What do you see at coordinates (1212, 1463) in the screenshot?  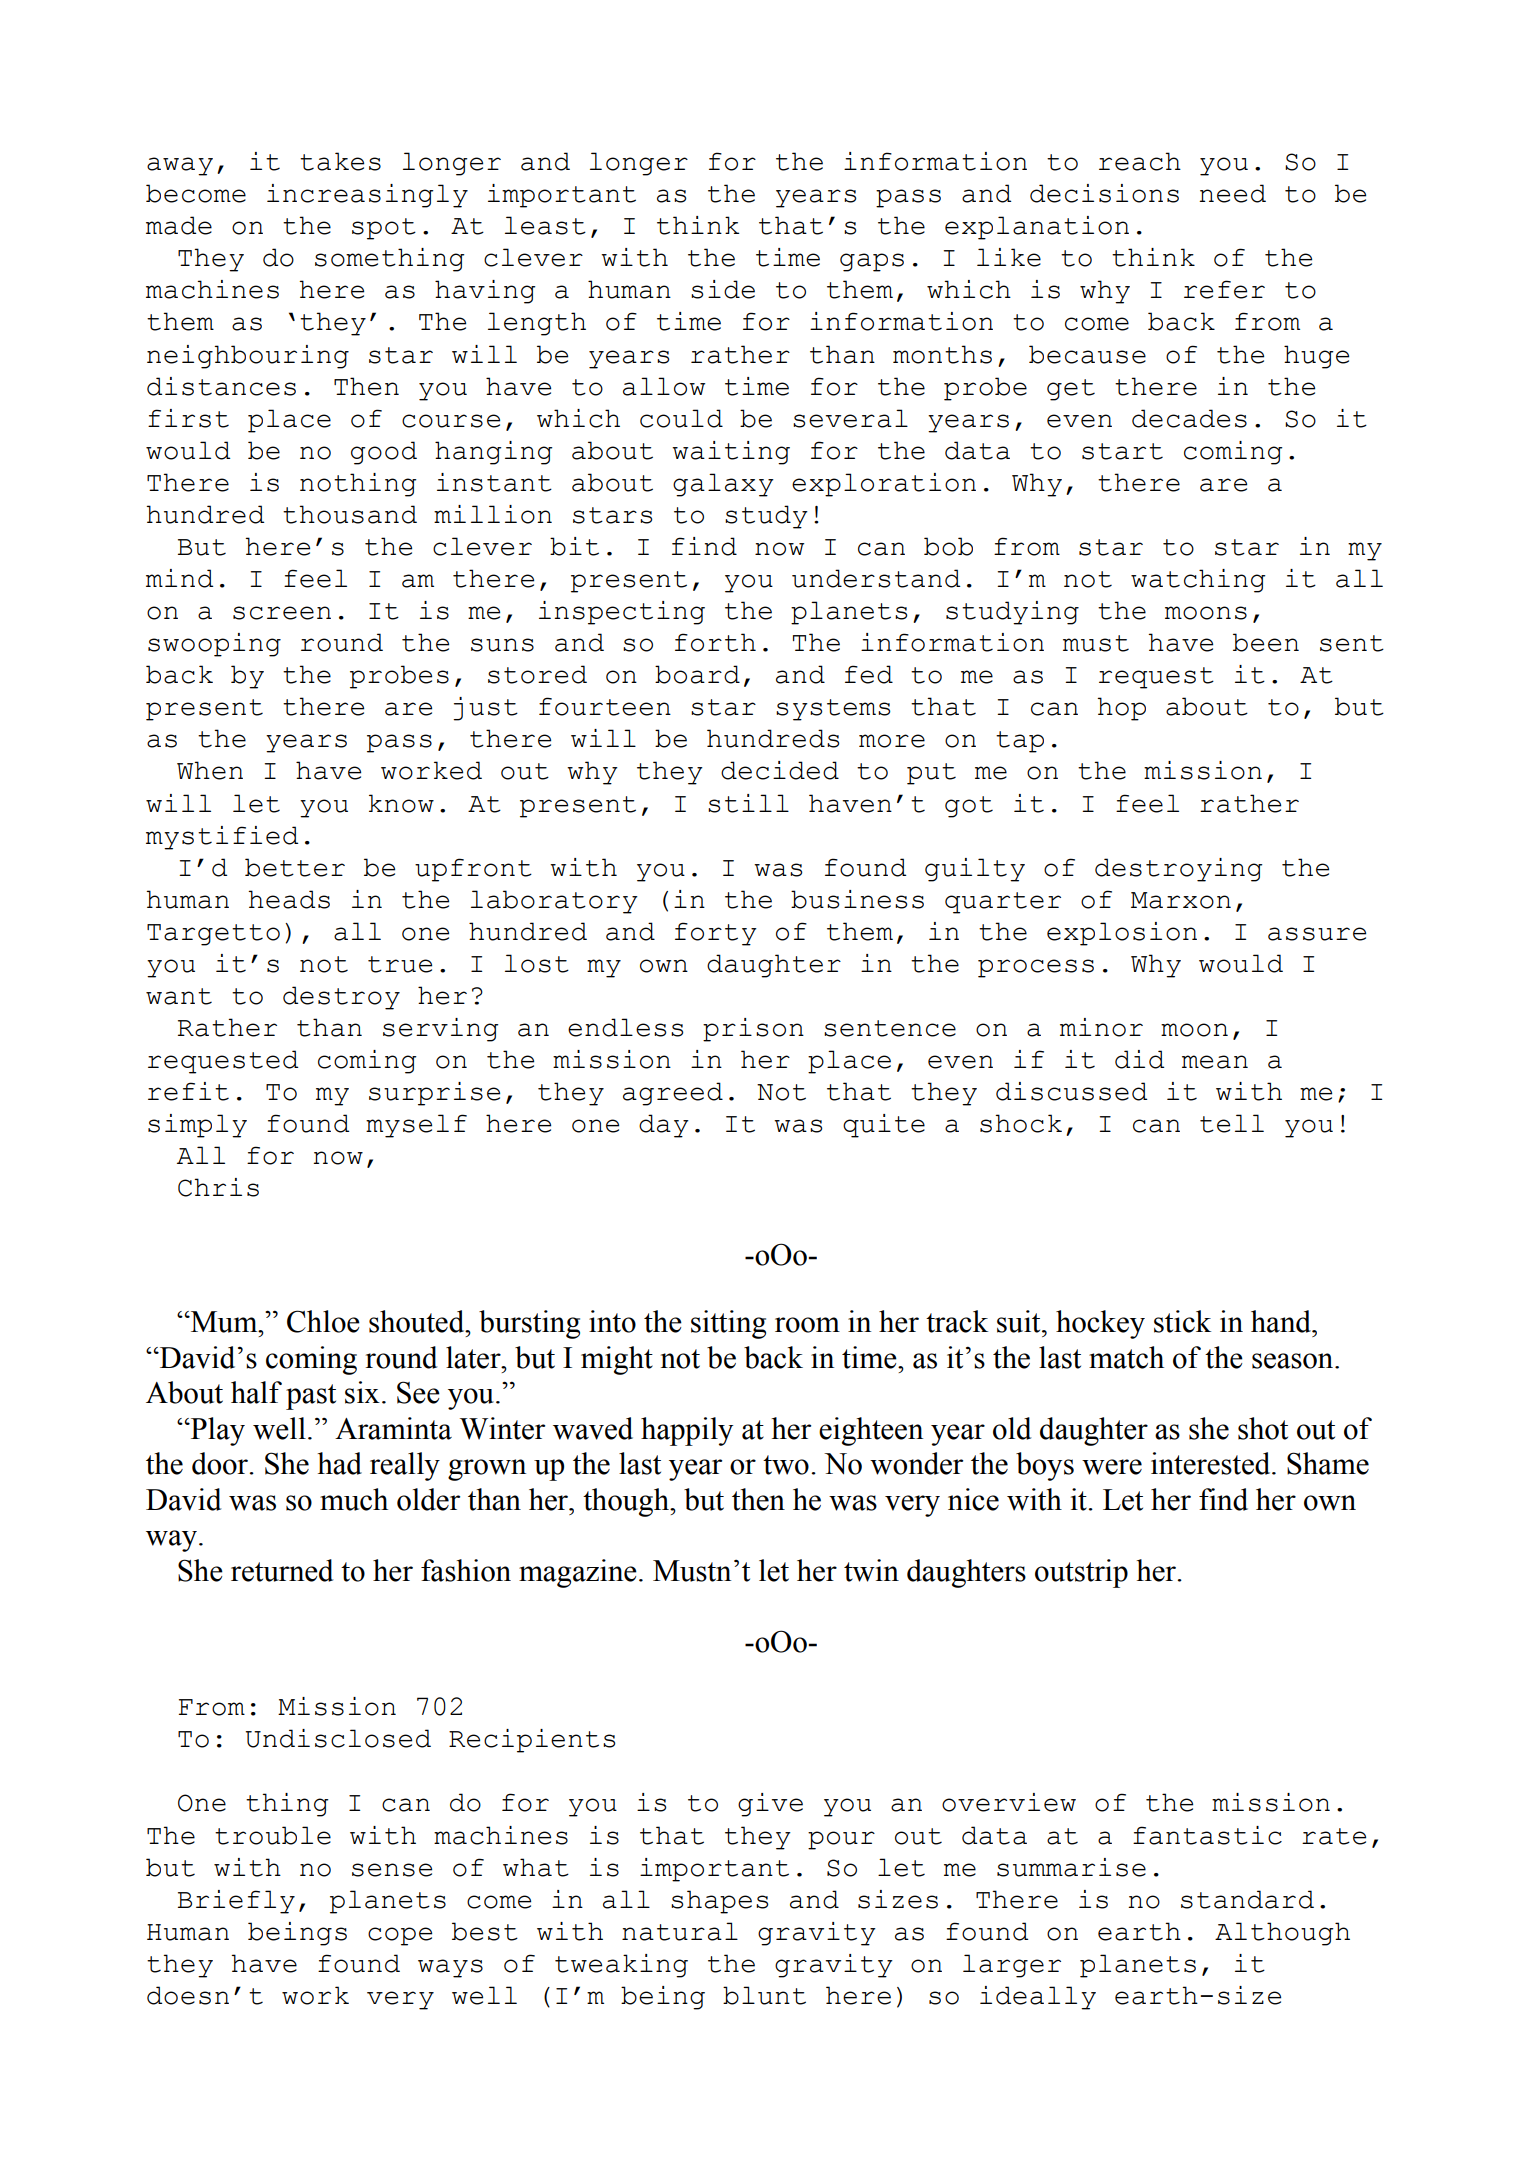 I see `interested` at bounding box center [1212, 1463].
